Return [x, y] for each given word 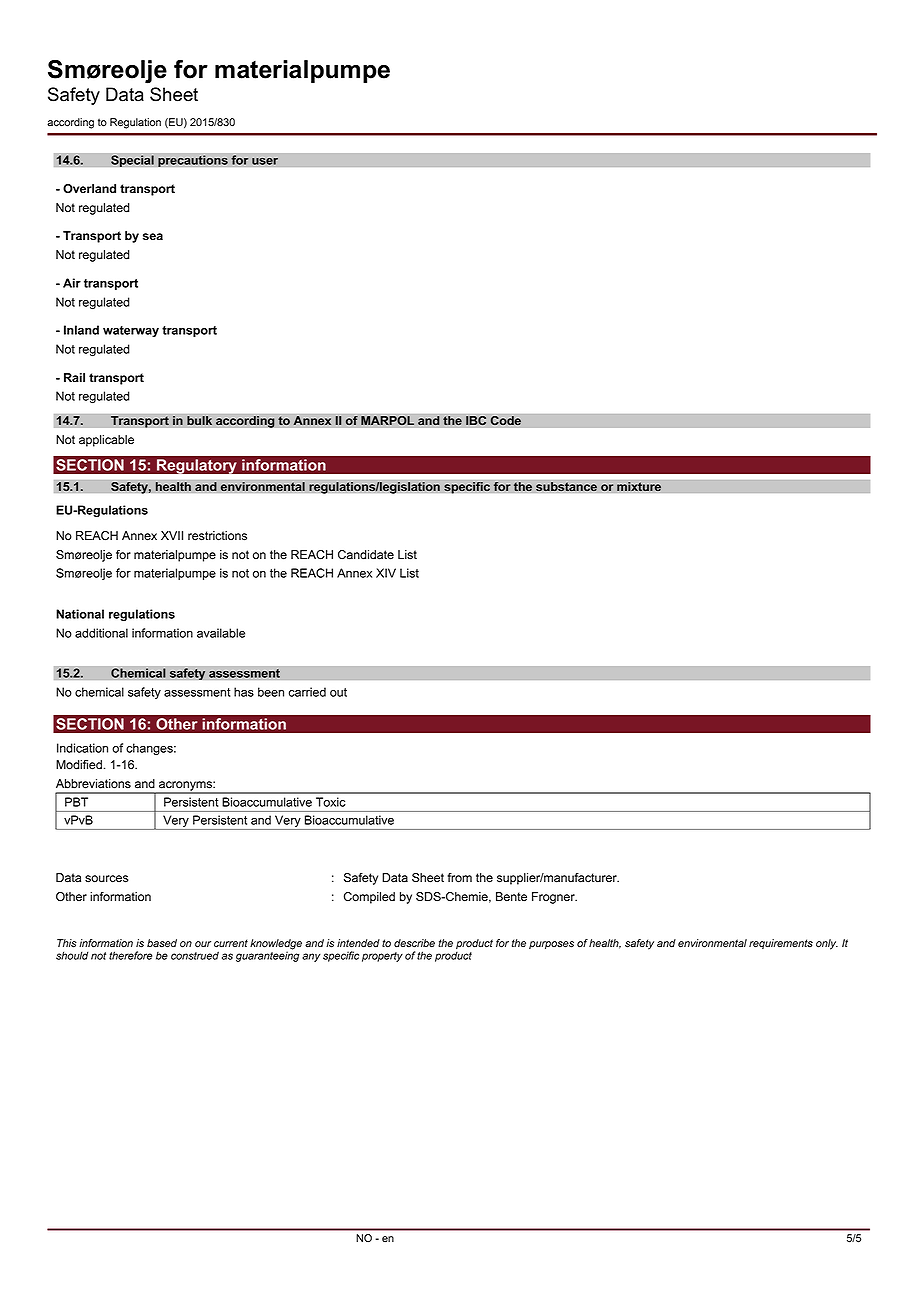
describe [414, 943]
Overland [89, 188]
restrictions [217, 536]
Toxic [330, 802]
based [162, 943]
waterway [131, 331]
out [338, 692]
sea [153, 236]
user [265, 161]
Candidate [366, 555]
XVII [172, 535]
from [459, 878]
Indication [82, 748]
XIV [386, 573]
